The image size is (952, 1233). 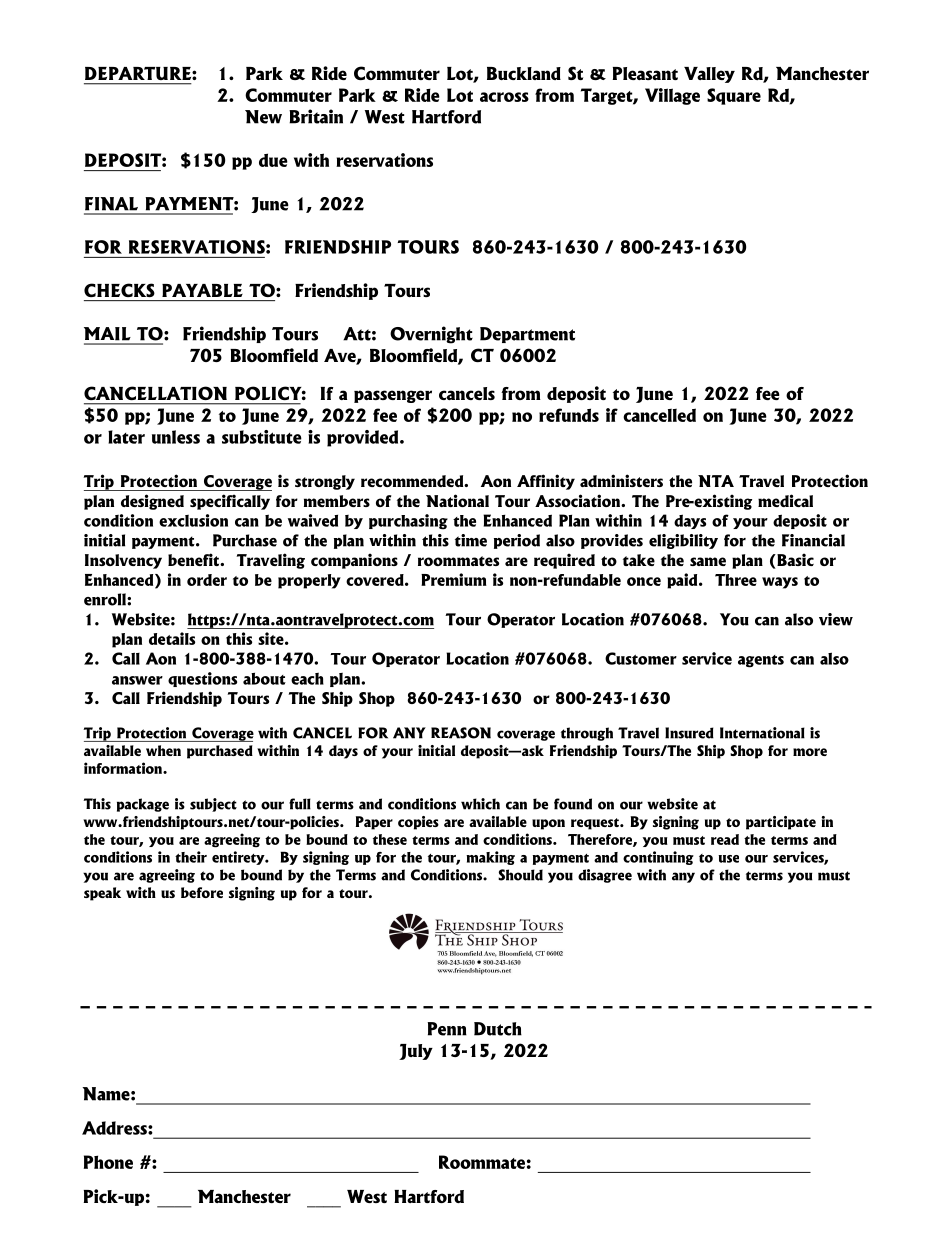 What do you see at coordinates (498, 1029) in the screenshot?
I see `Dutch` at bounding box center [498, 1029].
